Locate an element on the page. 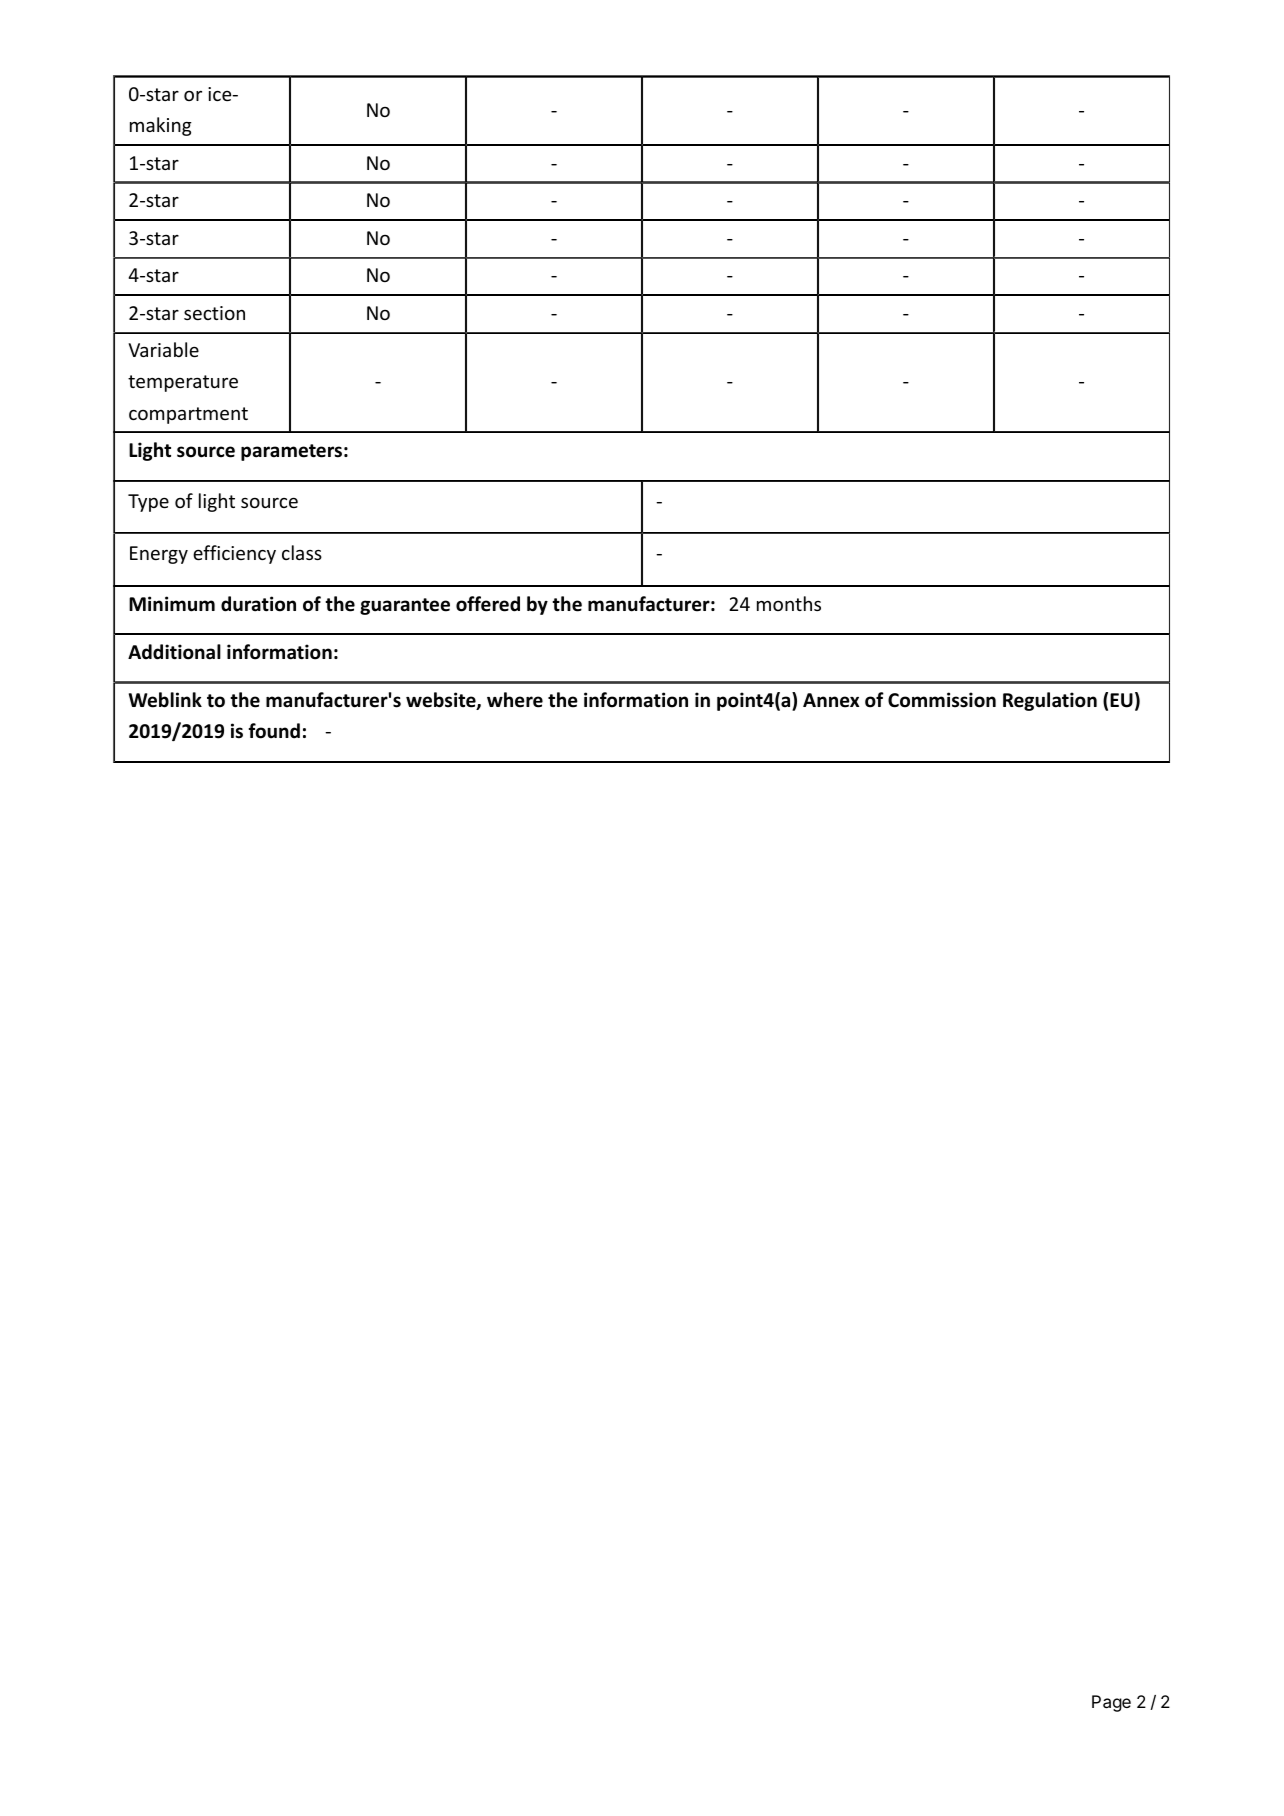 The width and height of the image is (1284, 1816). Additional is located at coordinates (174, 652).
